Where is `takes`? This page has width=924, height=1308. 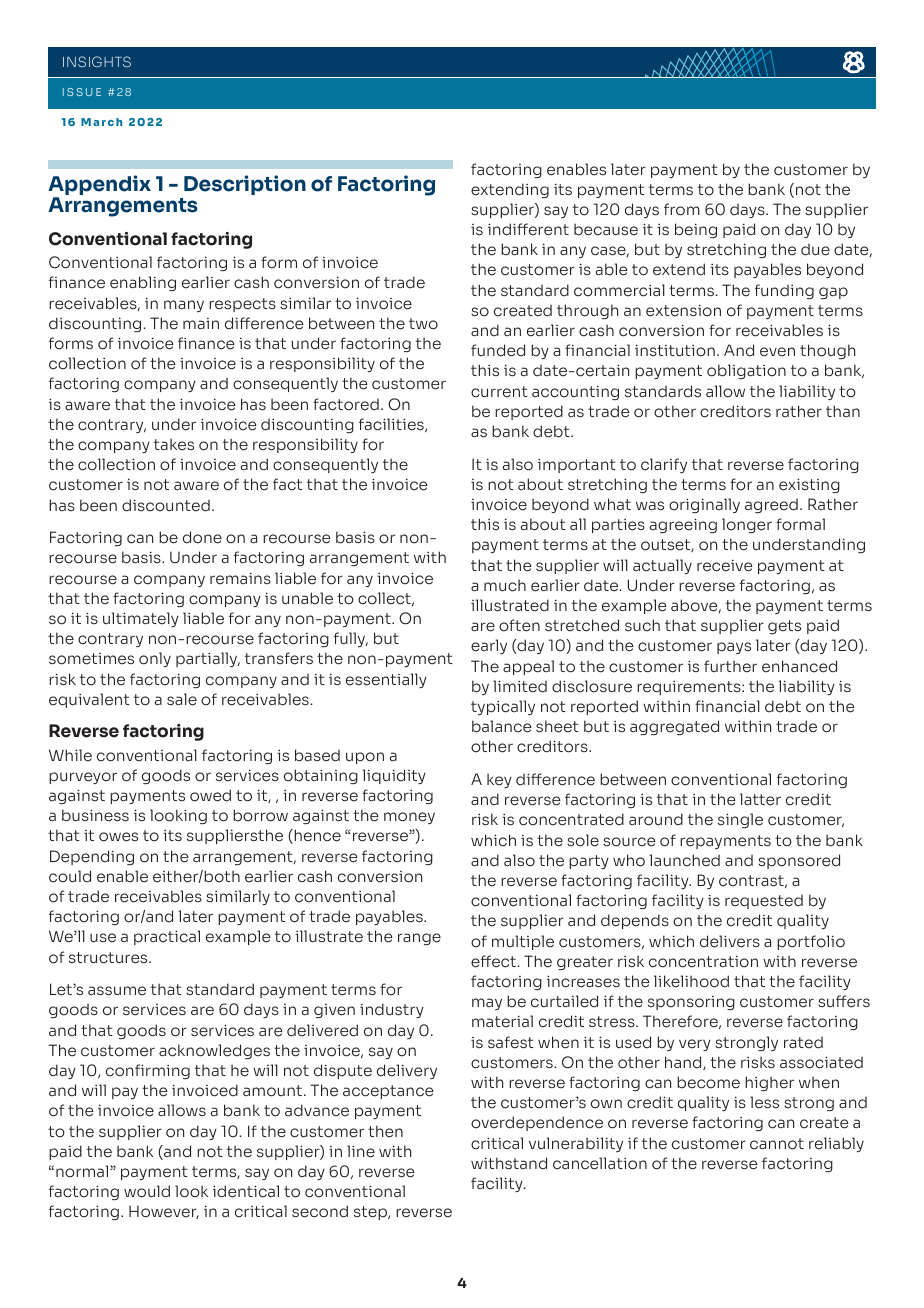 takes is located at coordinates (174, 444).
